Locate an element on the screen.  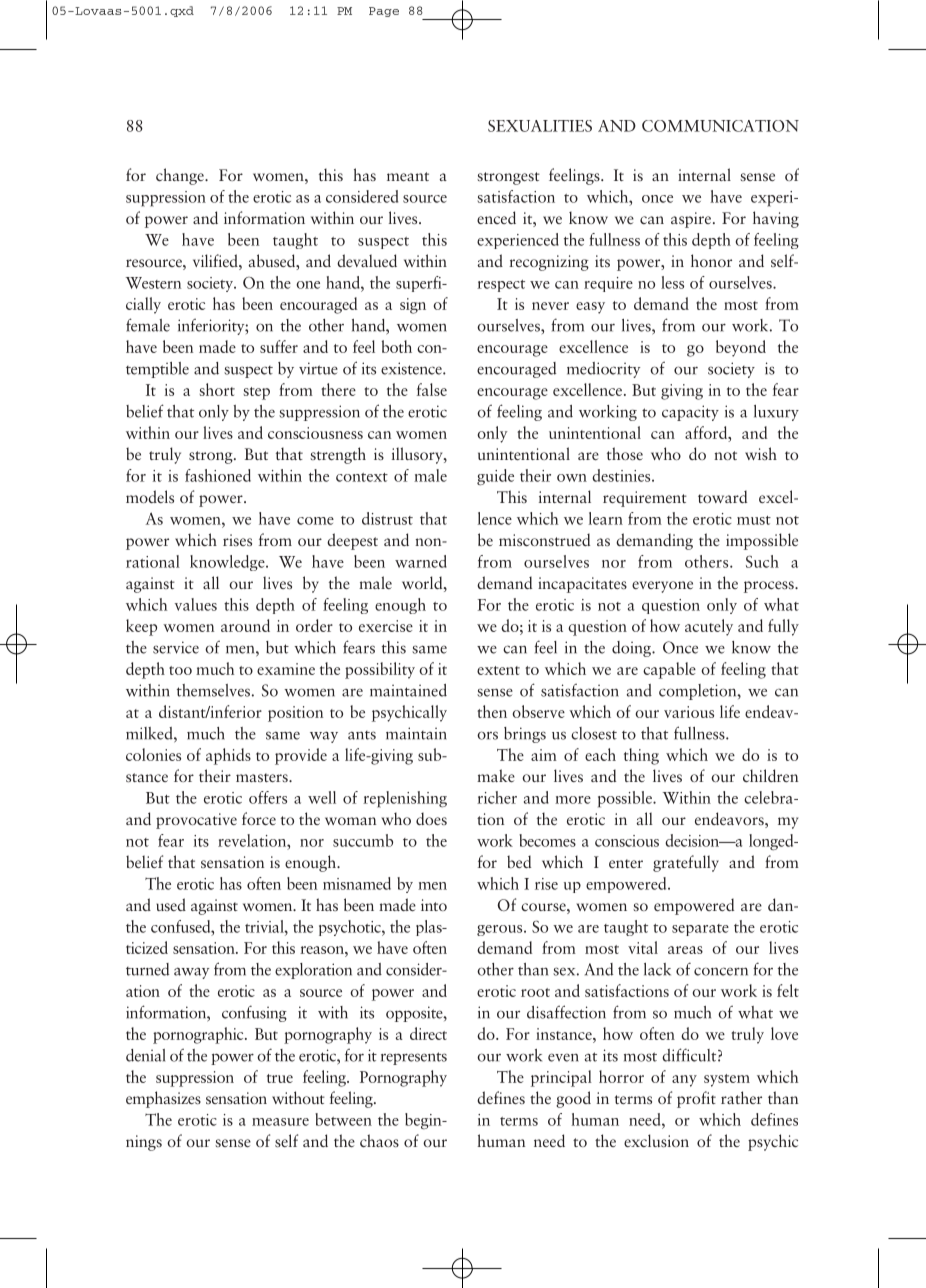
emphasizes is located at coordinates (163, 1099).
